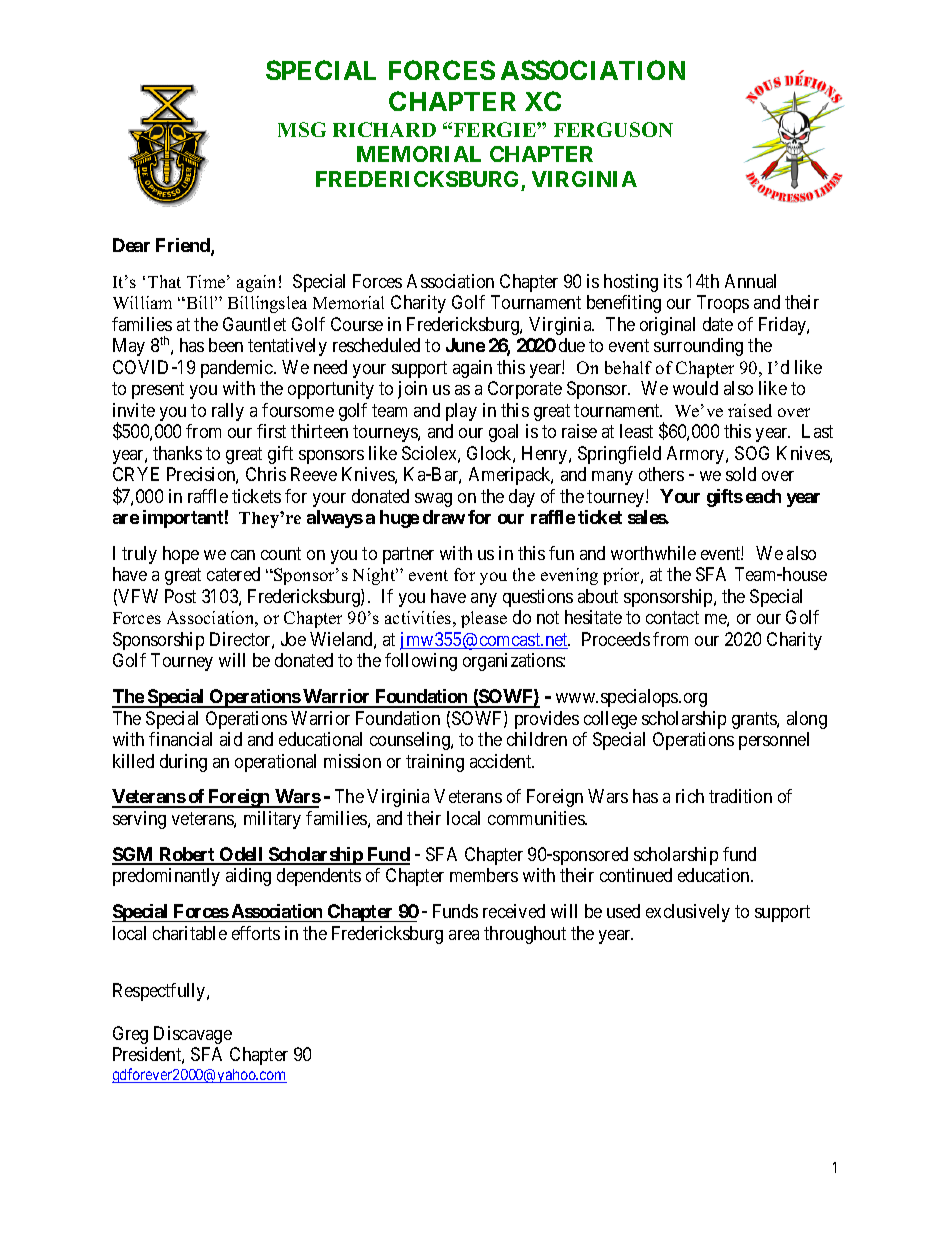  What do you see at coordinates (672, 618) in the screenshot?
I see `contact` at bounding box center [672, 618].
